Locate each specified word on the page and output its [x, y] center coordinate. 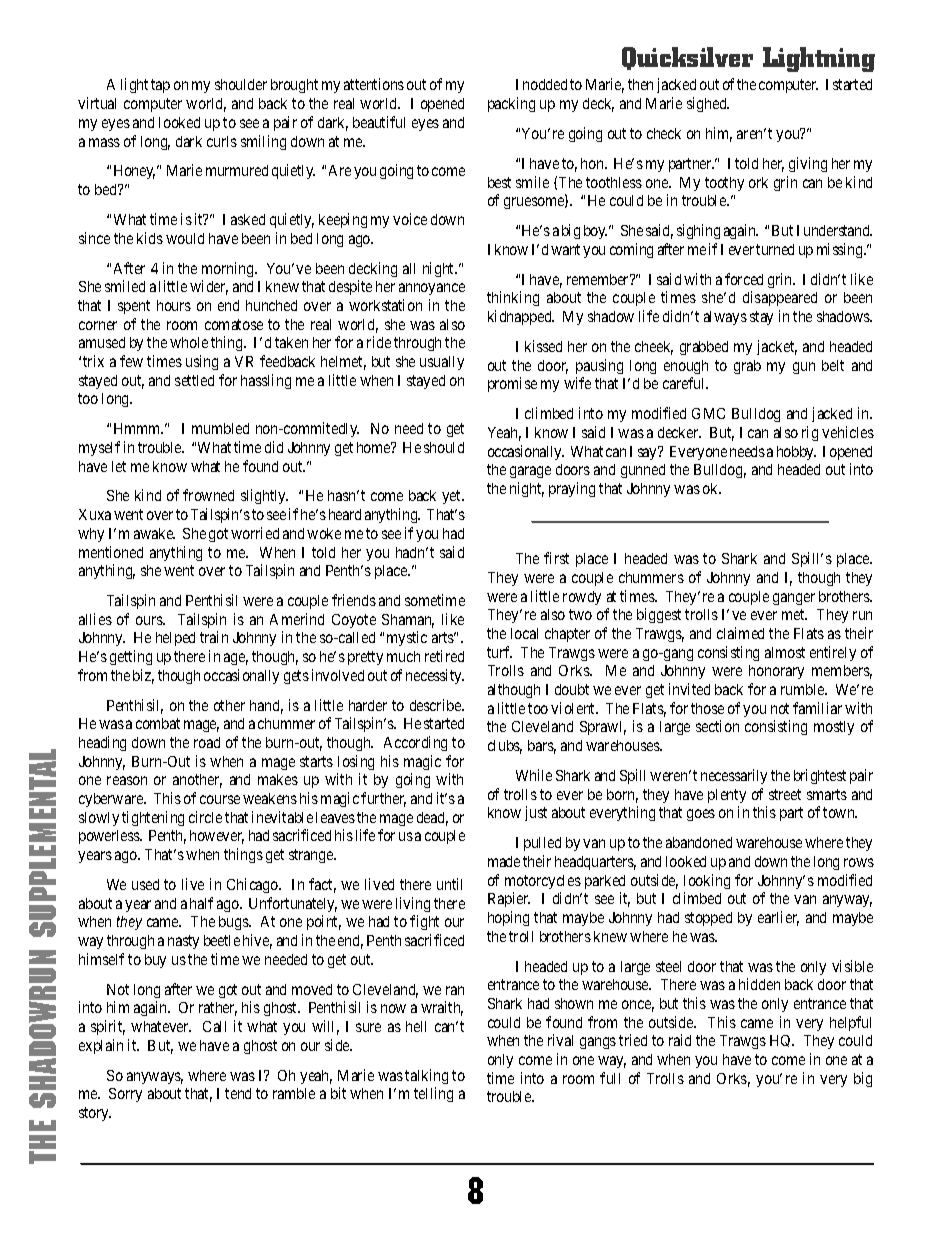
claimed [740, 633]
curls [222, 141]
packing [511, 104]
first [556, 558]
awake [154, 533]
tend [238, 1093]
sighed [708, 104]
